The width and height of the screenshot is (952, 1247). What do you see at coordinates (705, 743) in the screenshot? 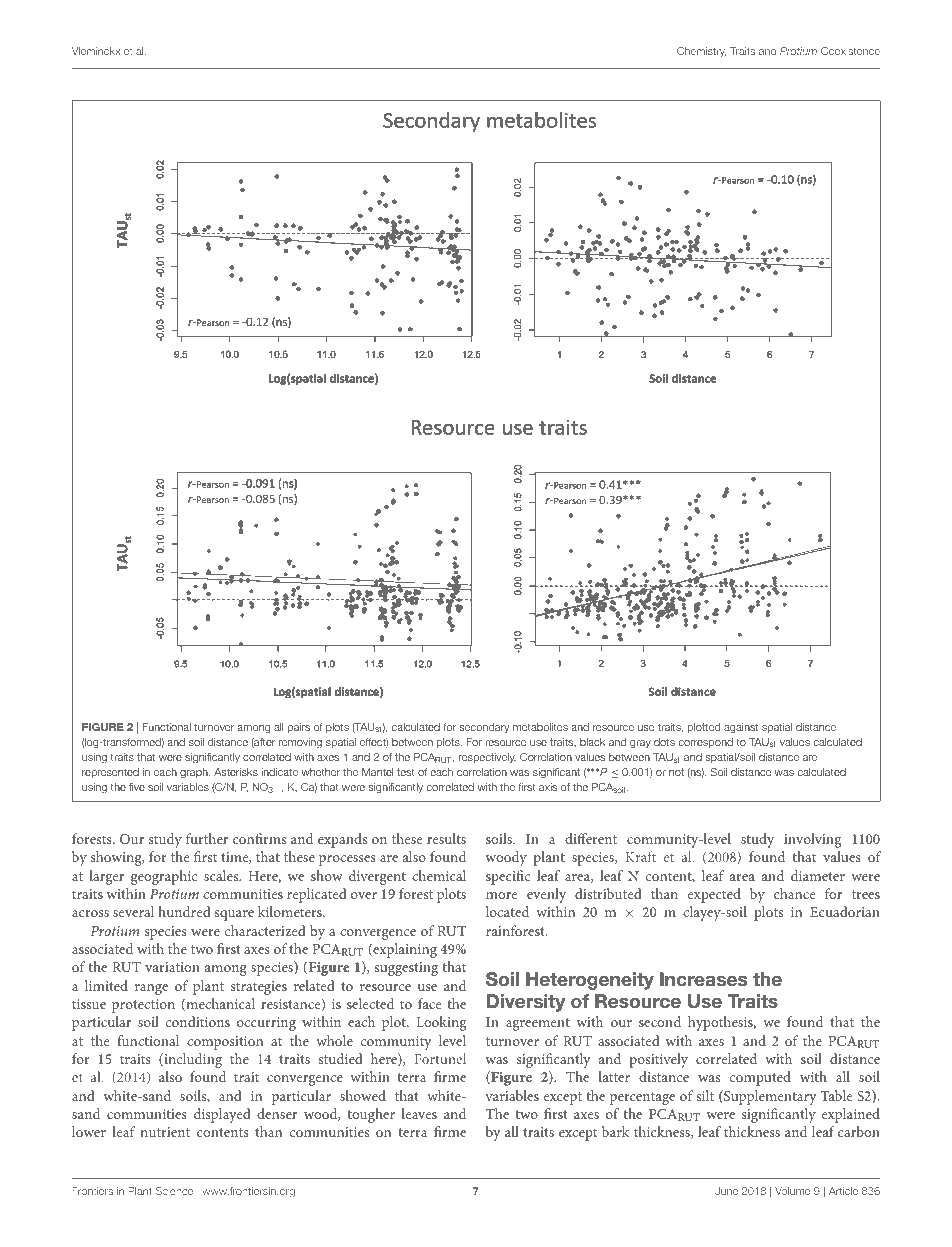
I see `correspond` at bounding box center [705, 743].
